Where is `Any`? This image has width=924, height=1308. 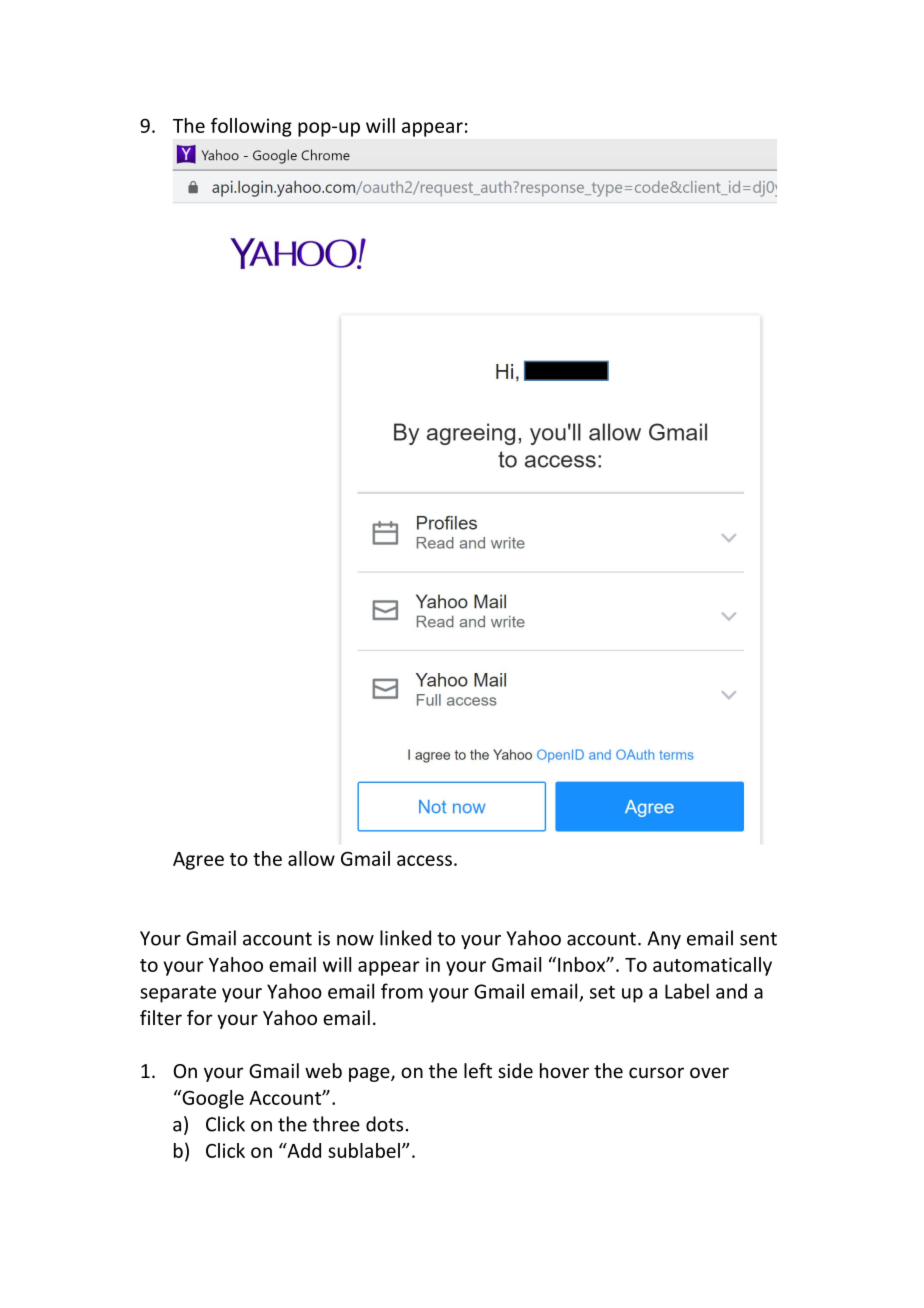 Any is located at coordinates (664, 940).
